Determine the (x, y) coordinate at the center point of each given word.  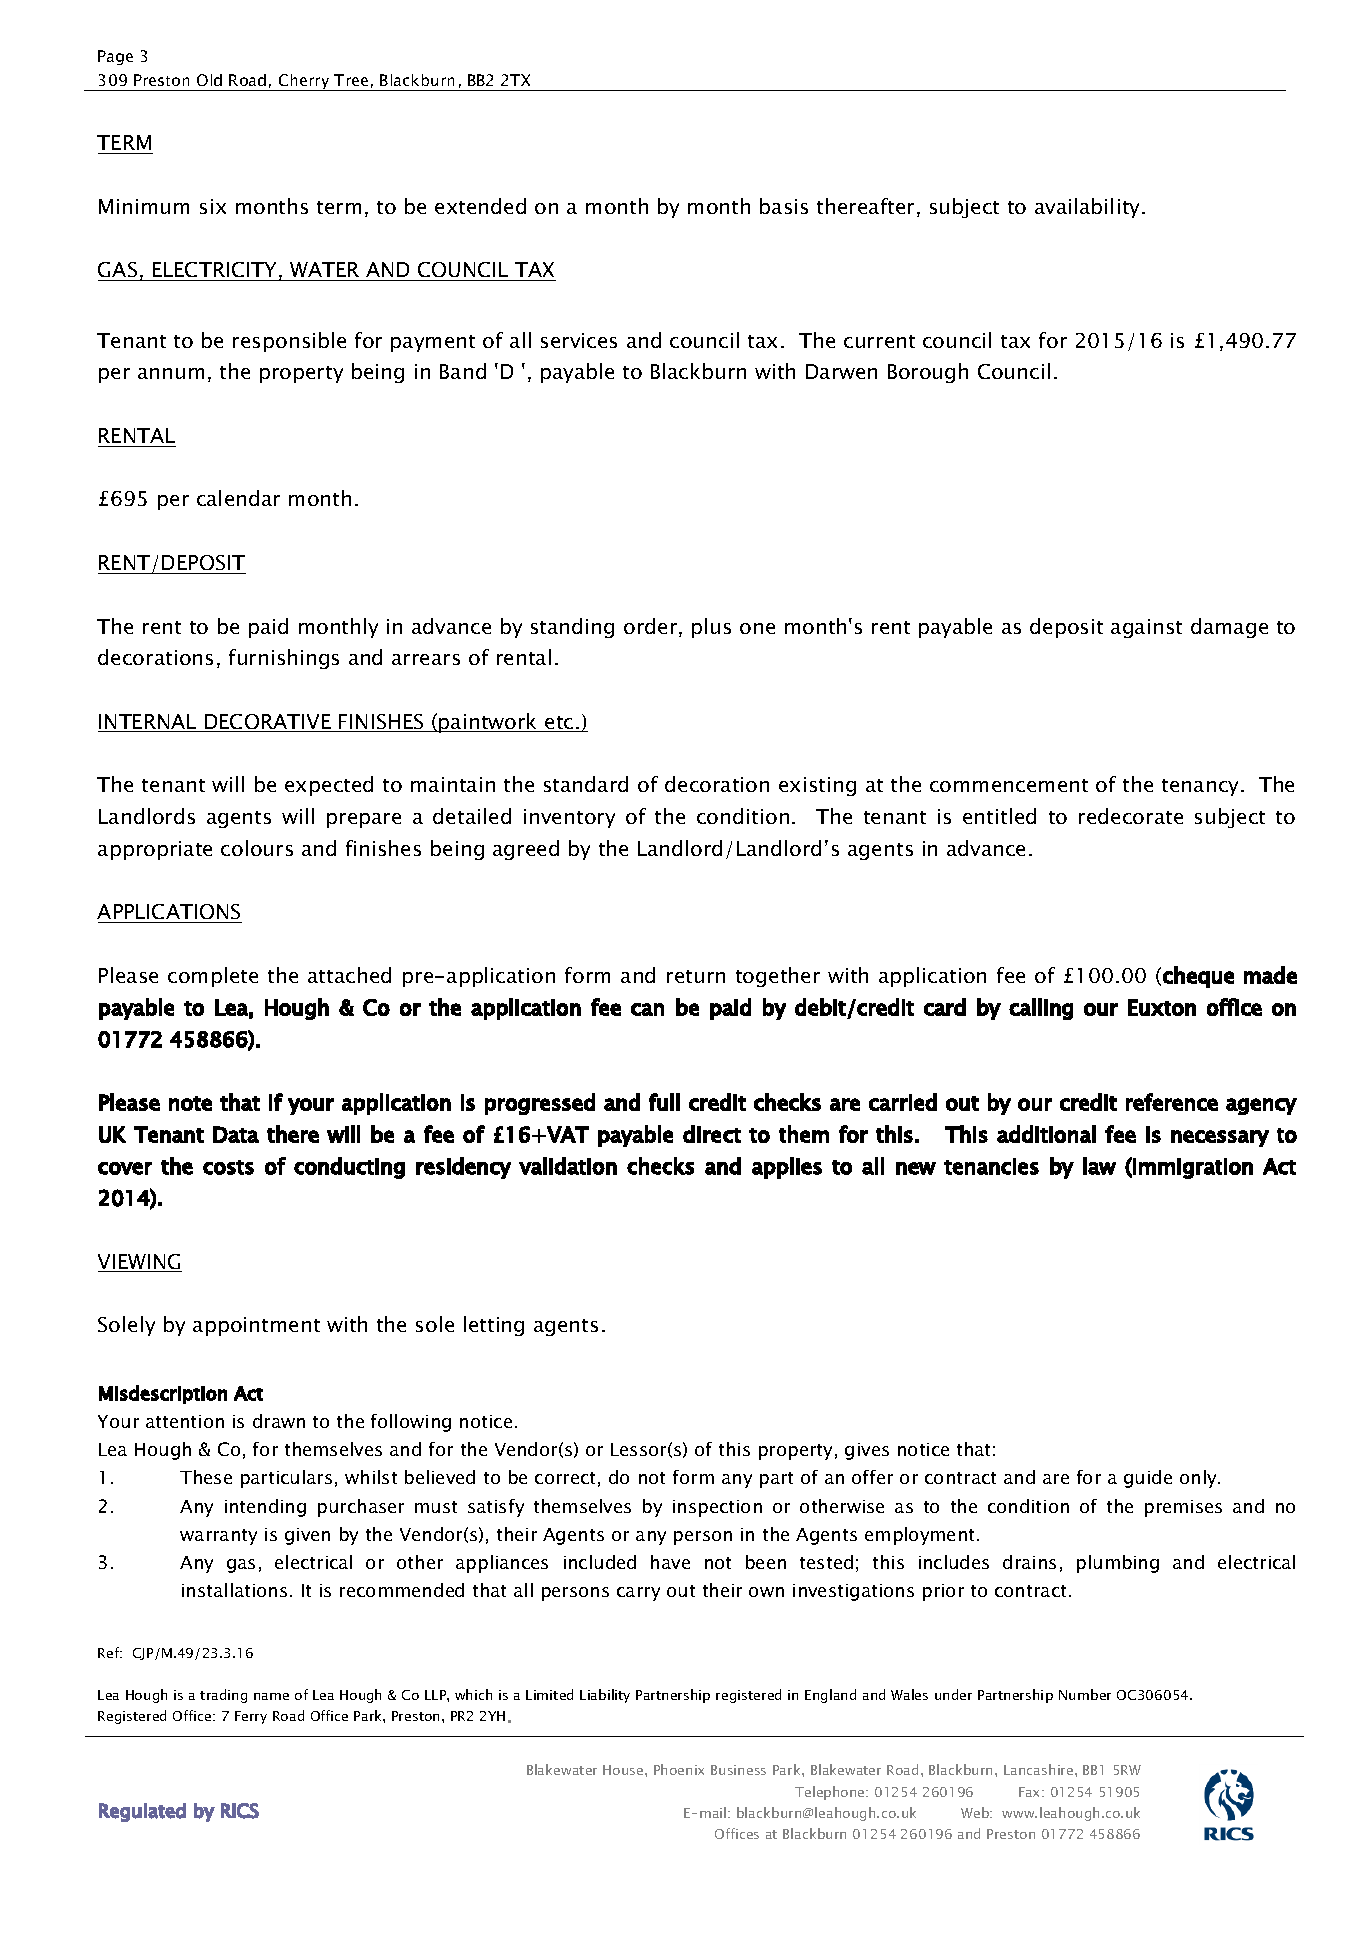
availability (1089, 208)
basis (784, 206)
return (696, 976)
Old (209, 80)
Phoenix (679, 1769)
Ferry (251, 1717)
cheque (1198, 977)
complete (213, 977)
